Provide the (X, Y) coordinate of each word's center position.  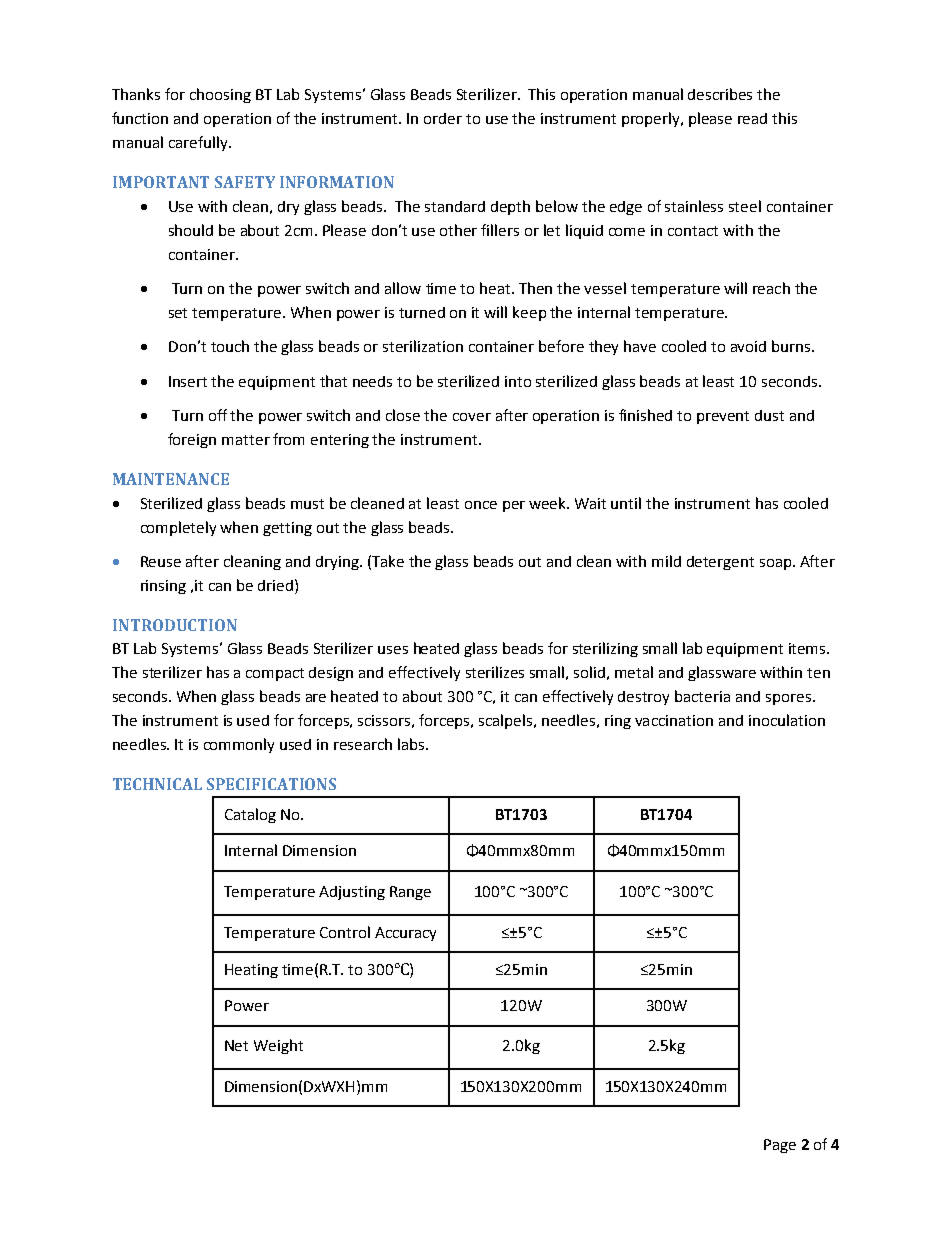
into (518, 381)
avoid (748, 346)
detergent (720, 563)
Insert (188, 381)
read (752, 118)
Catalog (250, 815)
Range (410, 893)
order (443, 118)
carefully (199, 143)
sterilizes (495, 672)
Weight (278, 1046)
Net (236, 1045)
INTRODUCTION (175, 625)
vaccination (674, 720)
